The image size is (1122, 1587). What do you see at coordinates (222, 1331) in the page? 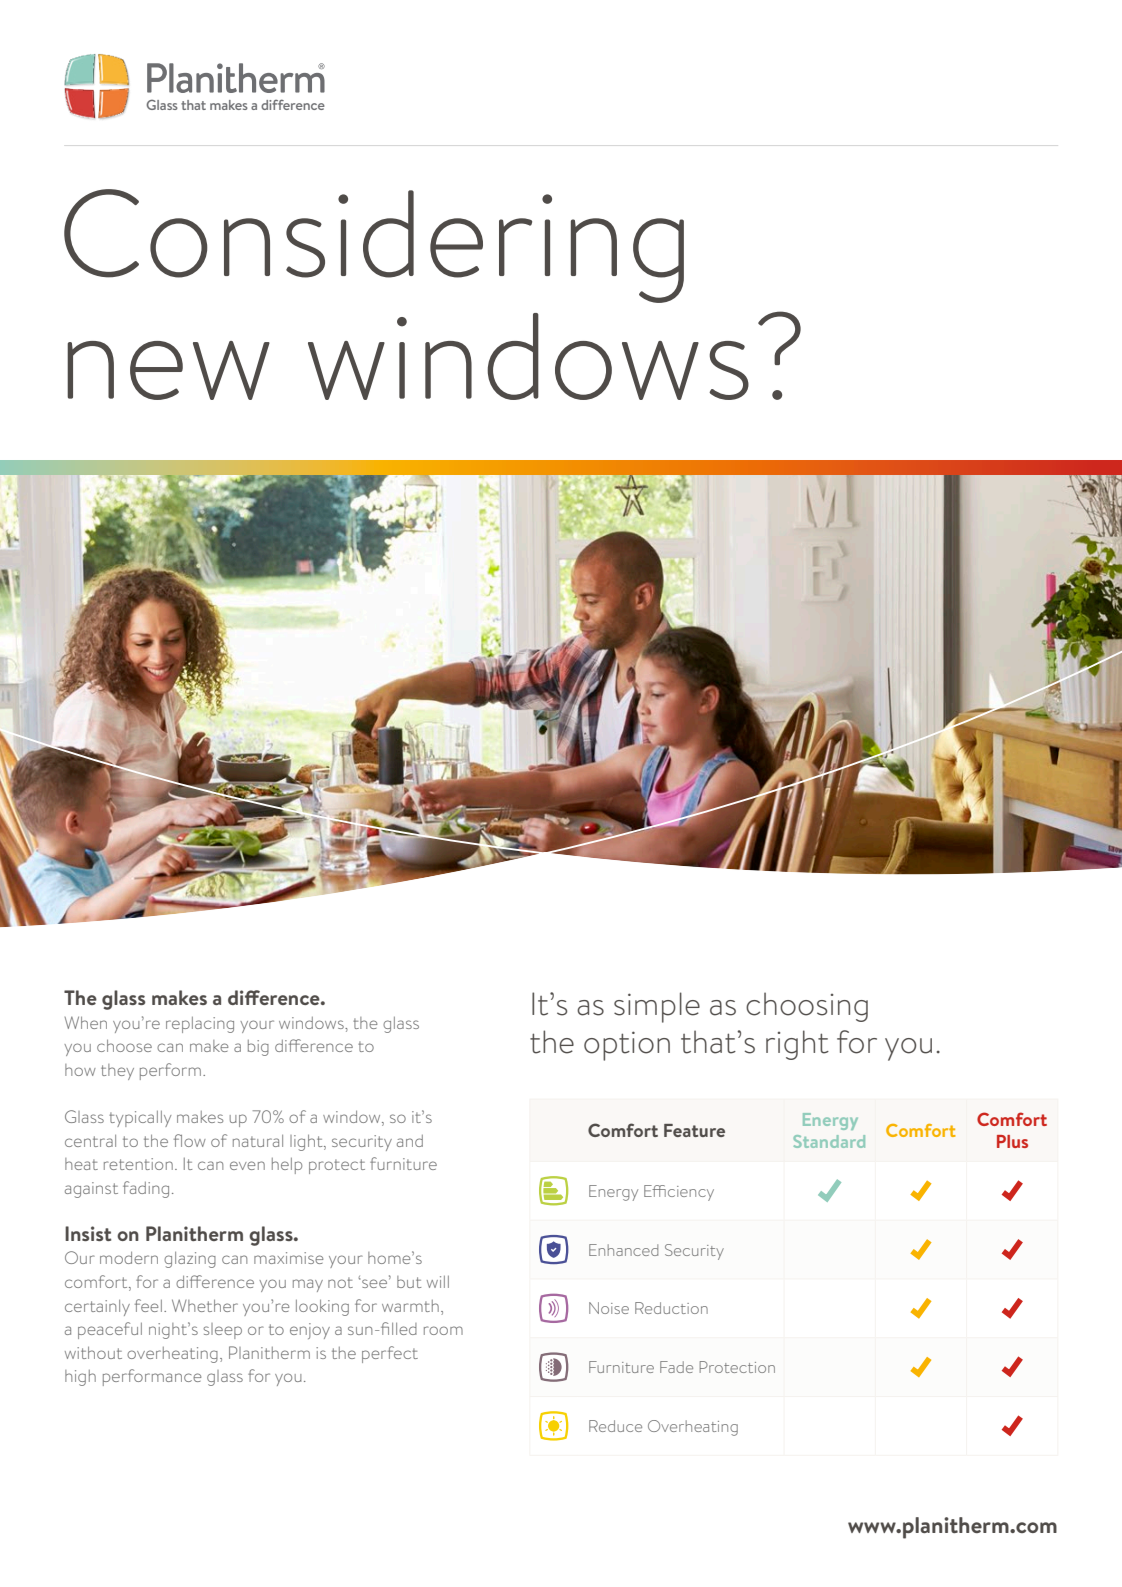
I see `sleep` at bounding box center [222, 1331].
